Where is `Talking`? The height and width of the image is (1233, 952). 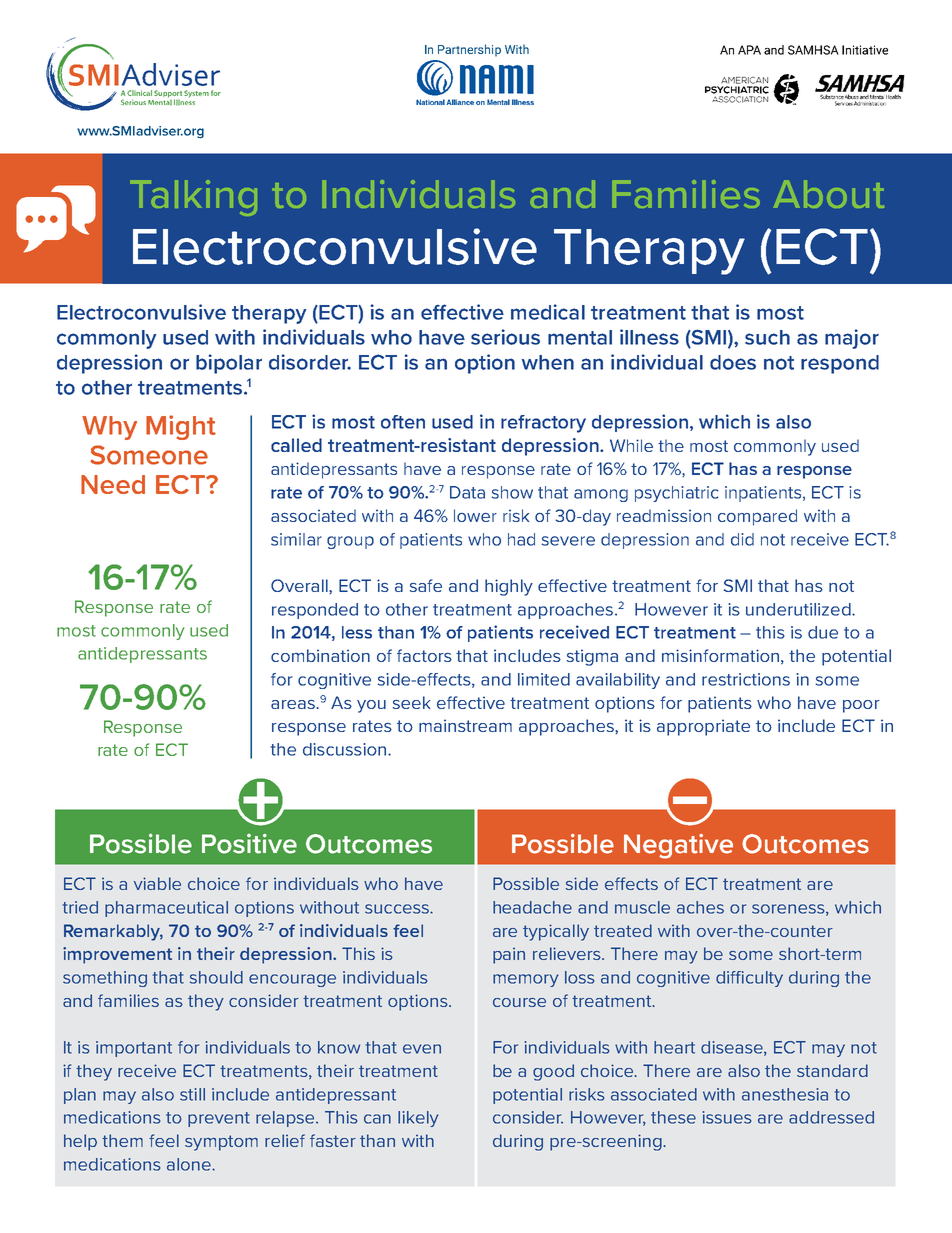 Talking is located at coordinates (194, 198).
